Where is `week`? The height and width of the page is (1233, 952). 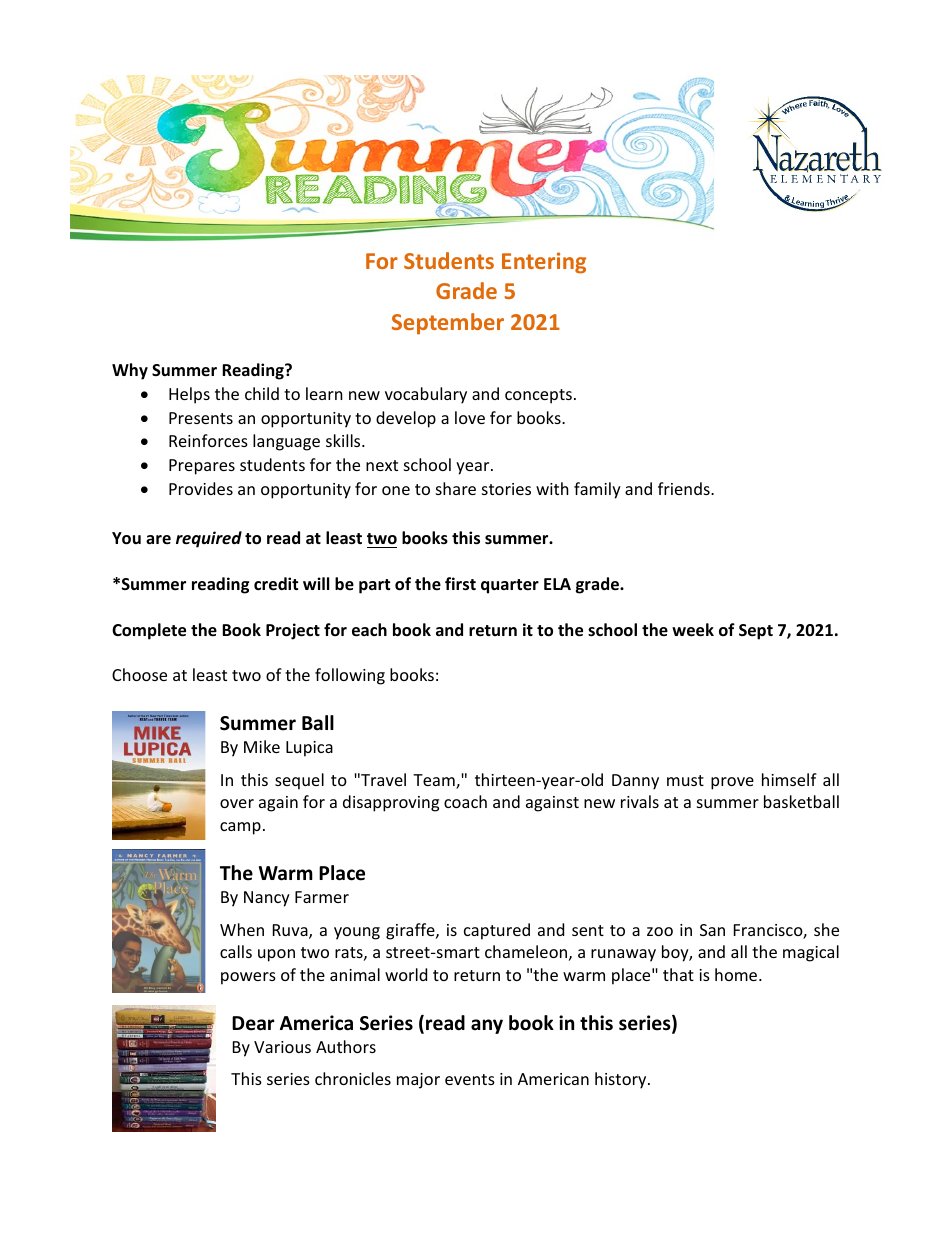
week is located at coordinates (693, 630).
